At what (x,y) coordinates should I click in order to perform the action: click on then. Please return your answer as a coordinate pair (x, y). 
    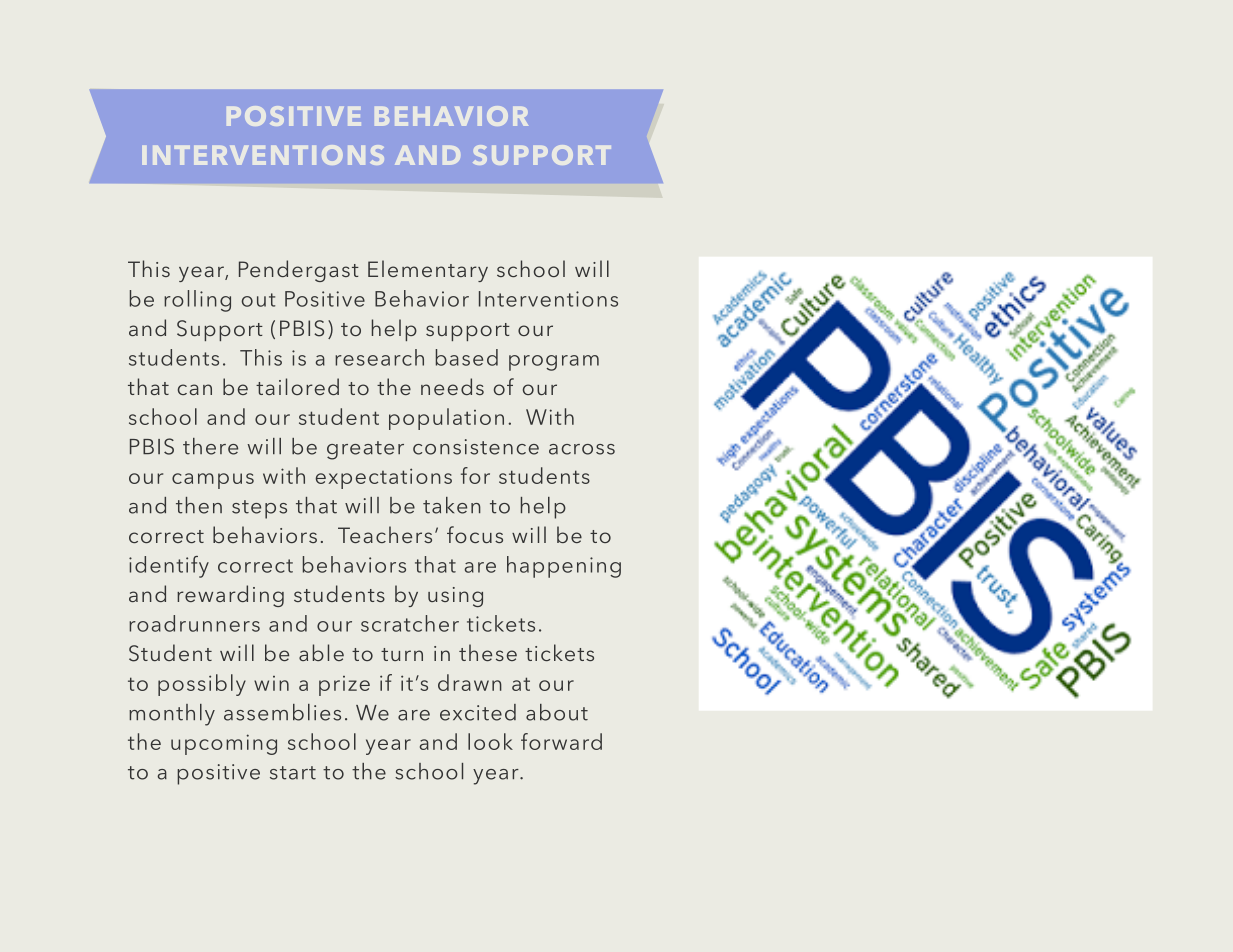
    Looking at the image, I should click on (199, 505).
